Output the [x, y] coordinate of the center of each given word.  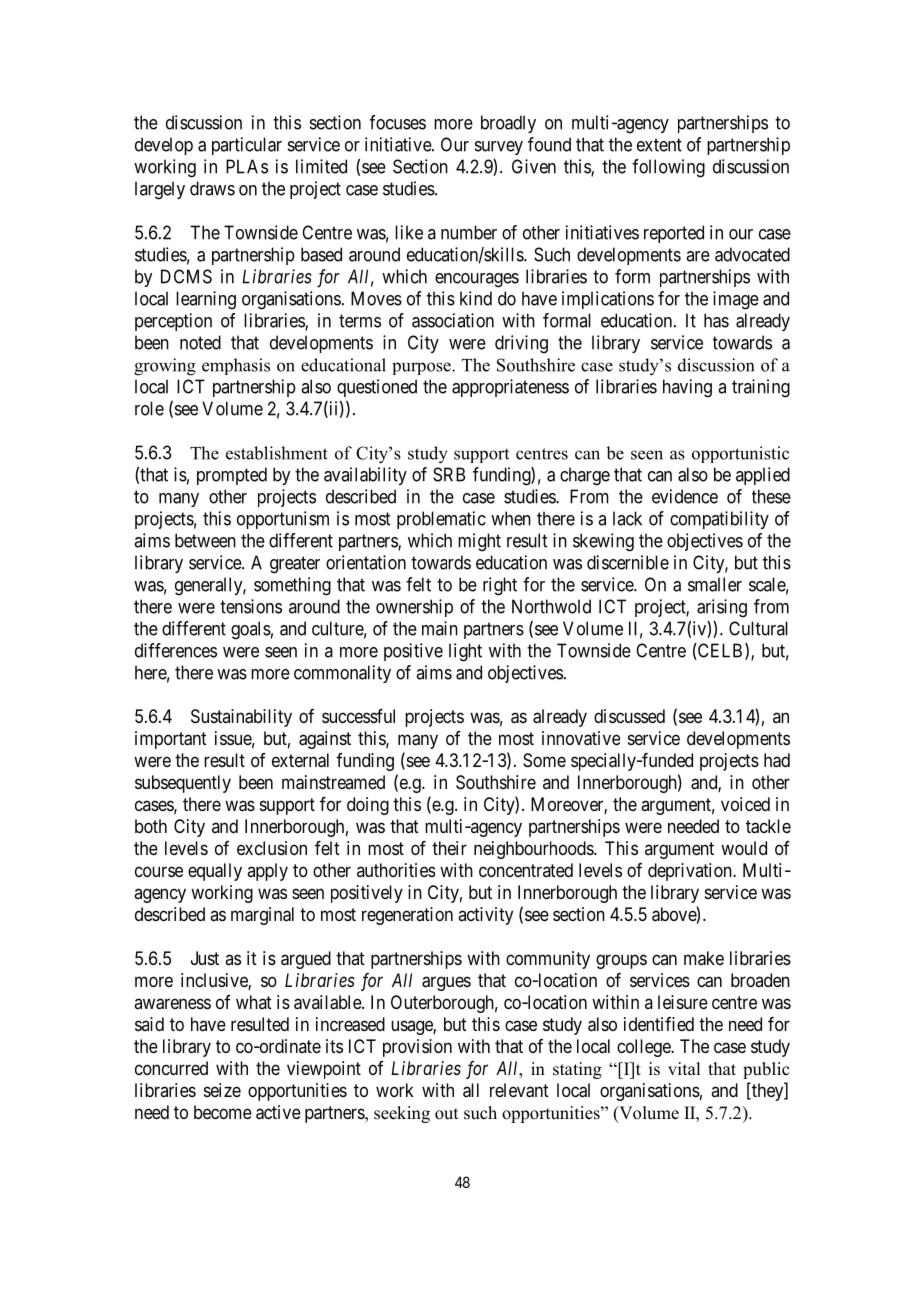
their [449, 848]
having [687, 388]
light [465, 652]
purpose [422, 368]
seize [222, 1090]
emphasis [236, 366]
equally [215, 872]
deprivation [691, 872]
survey [499, 148]
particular [247, 146]
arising [722, 608]
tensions [251, 606]
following [668, 168]
